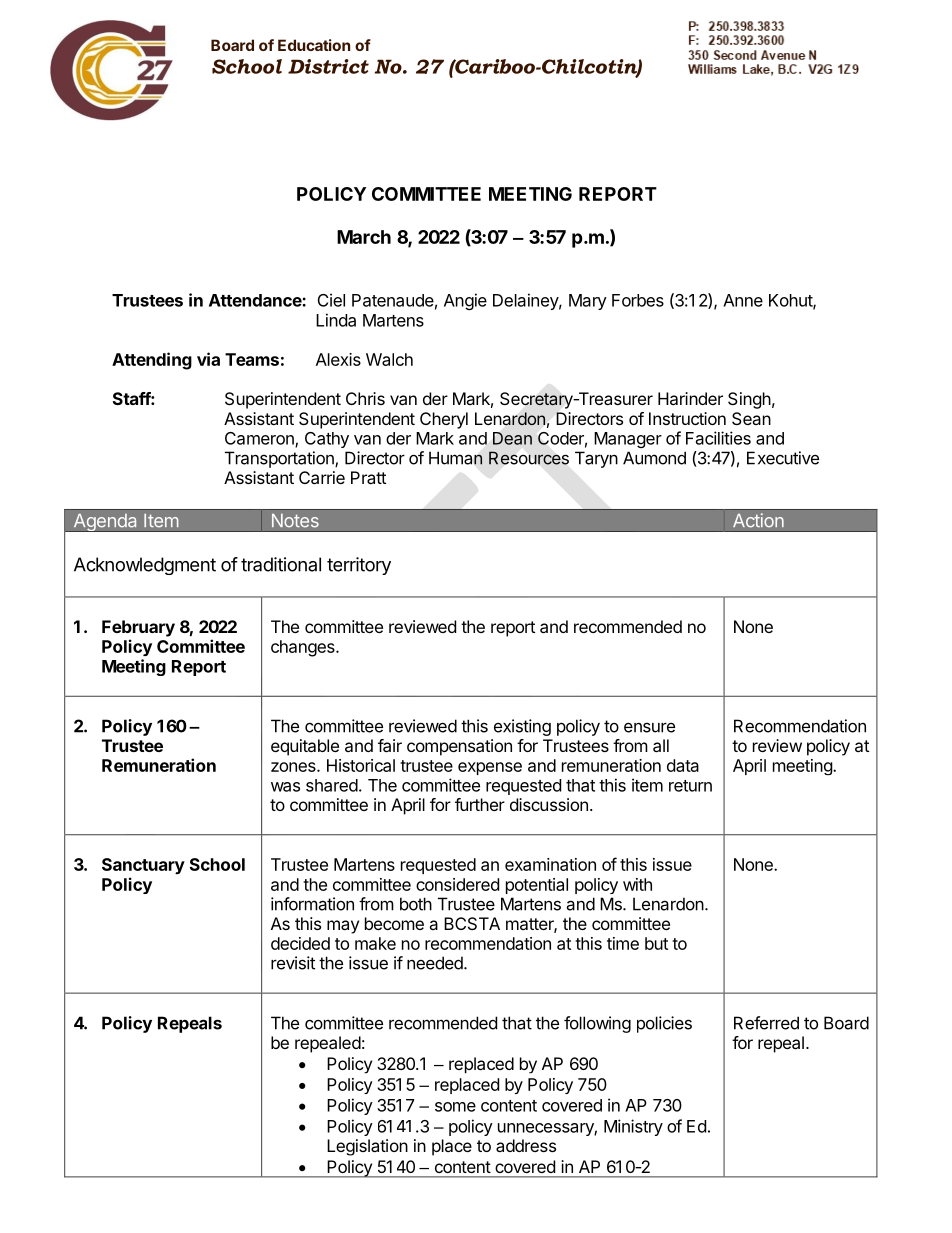 The height and width of the document is (1233, 952). Describe the element at coordinates (328, 66) in the document. I see `District` at that location.
